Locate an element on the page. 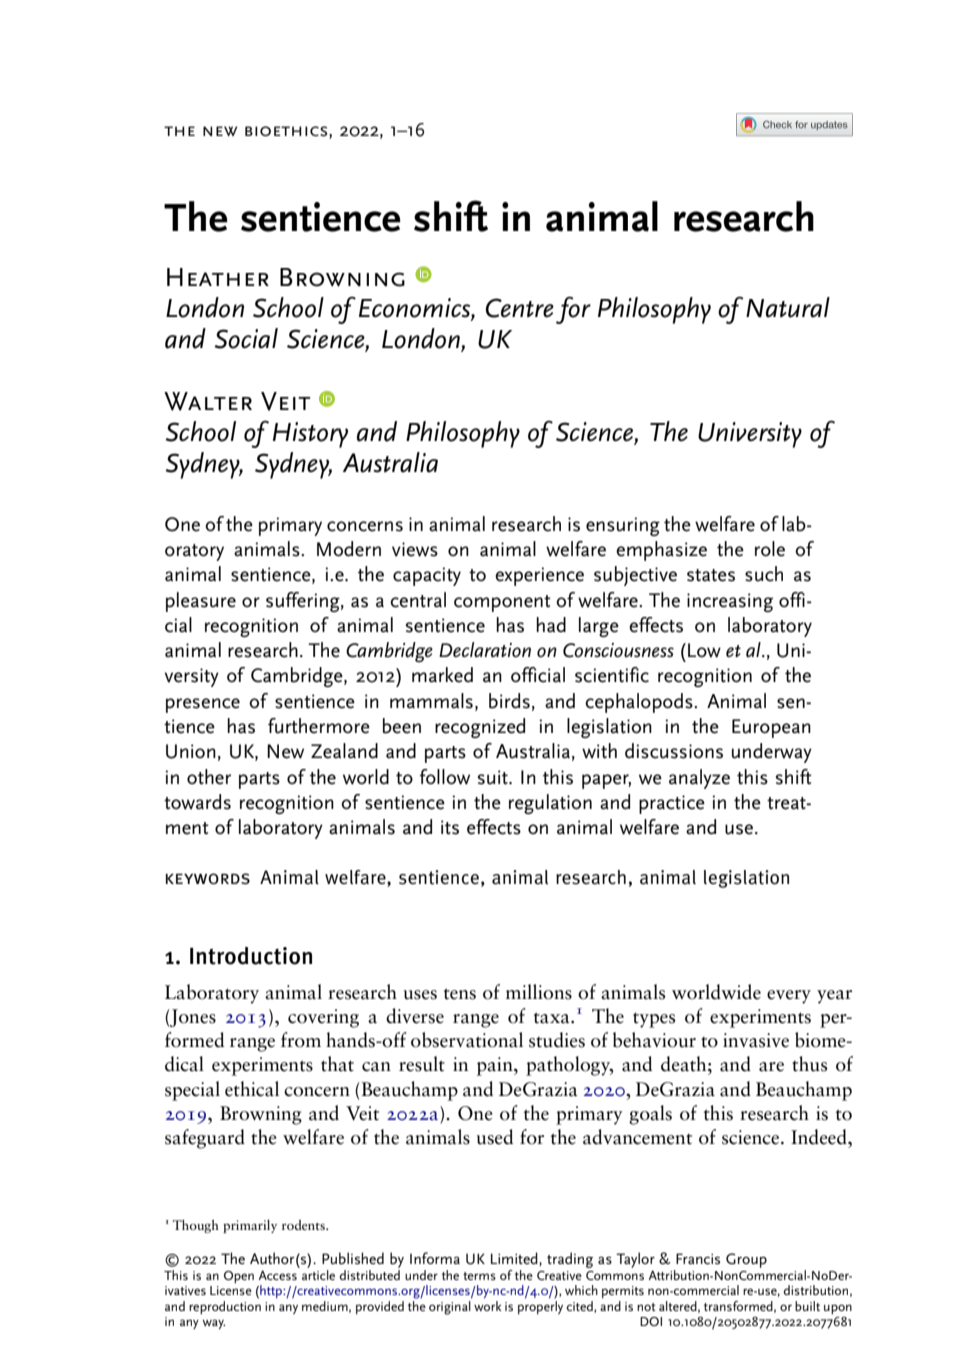 This page has height=1367, width=959. Heather is located at coordinates (218, 277).
